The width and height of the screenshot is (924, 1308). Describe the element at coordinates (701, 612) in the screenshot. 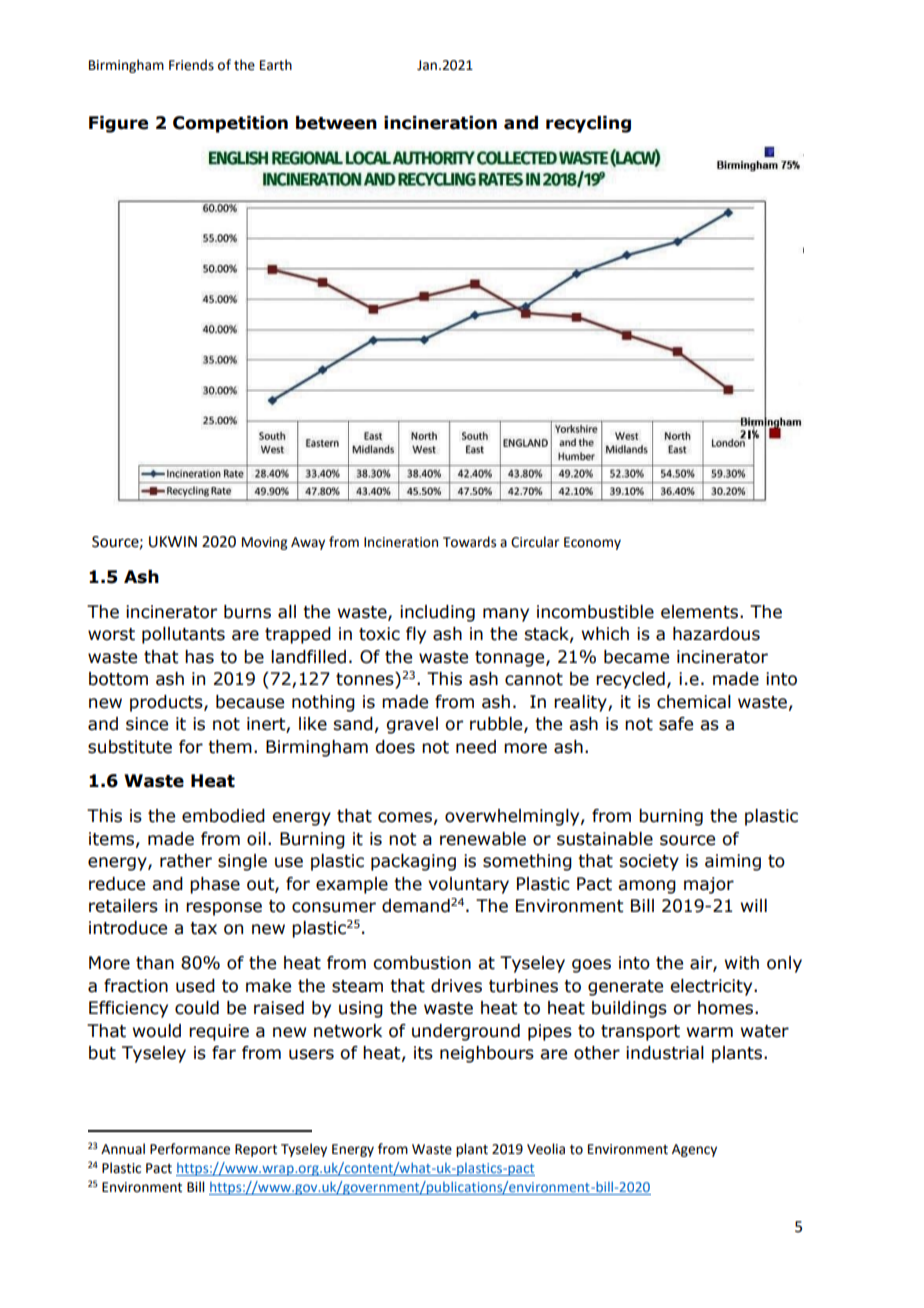

I see `elements` at that location.
